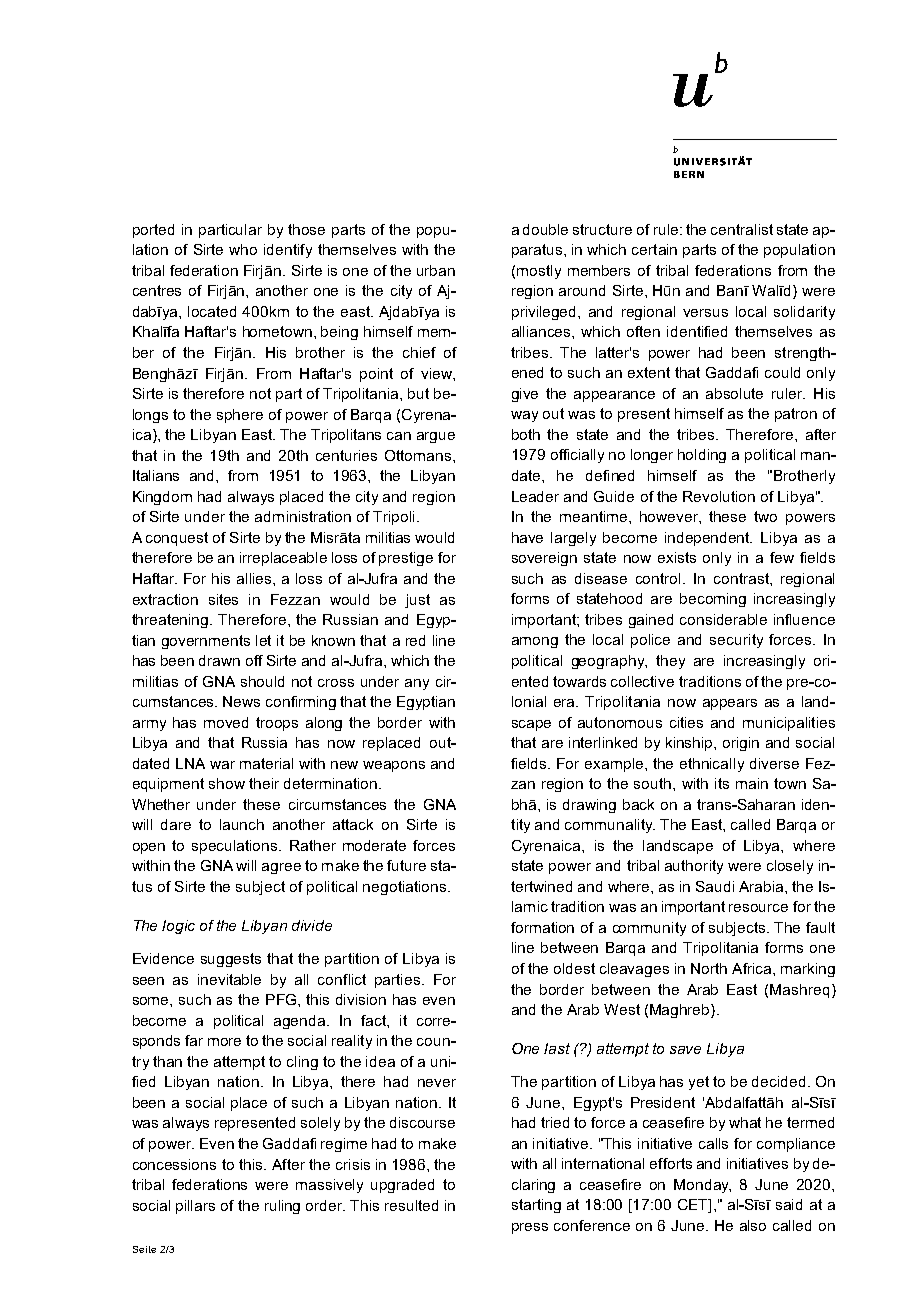 The image size is (924, 1308). What do you see at coordinates (195, 1207) in the screenshot?
I see `pillars` at bounding box center [195, 1207].
